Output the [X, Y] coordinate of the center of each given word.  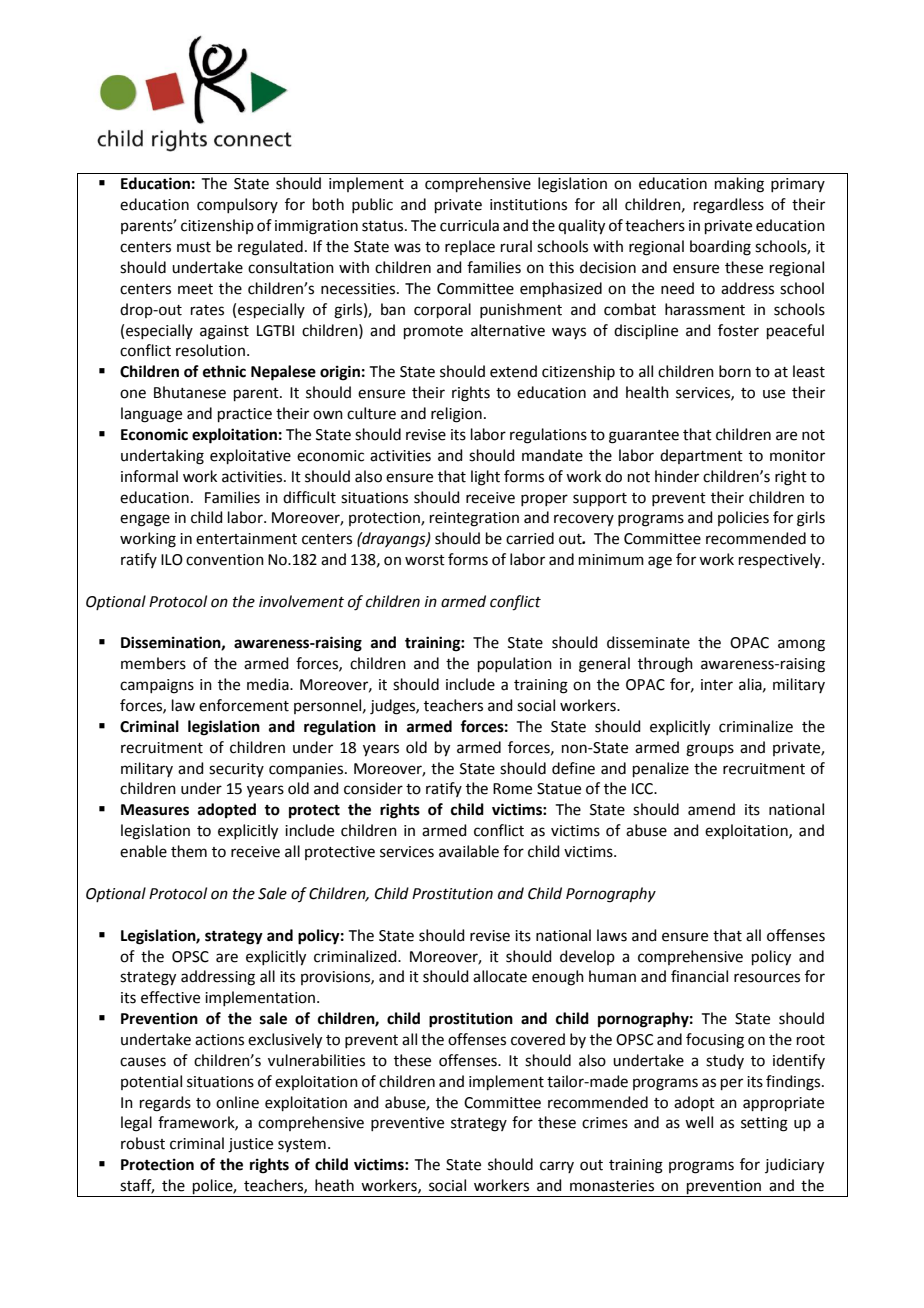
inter [717, 685]
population [515, 664]
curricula [469, 225]
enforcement [244, 705]
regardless [729, 206]
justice [250, 1145]
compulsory [237, 205]
